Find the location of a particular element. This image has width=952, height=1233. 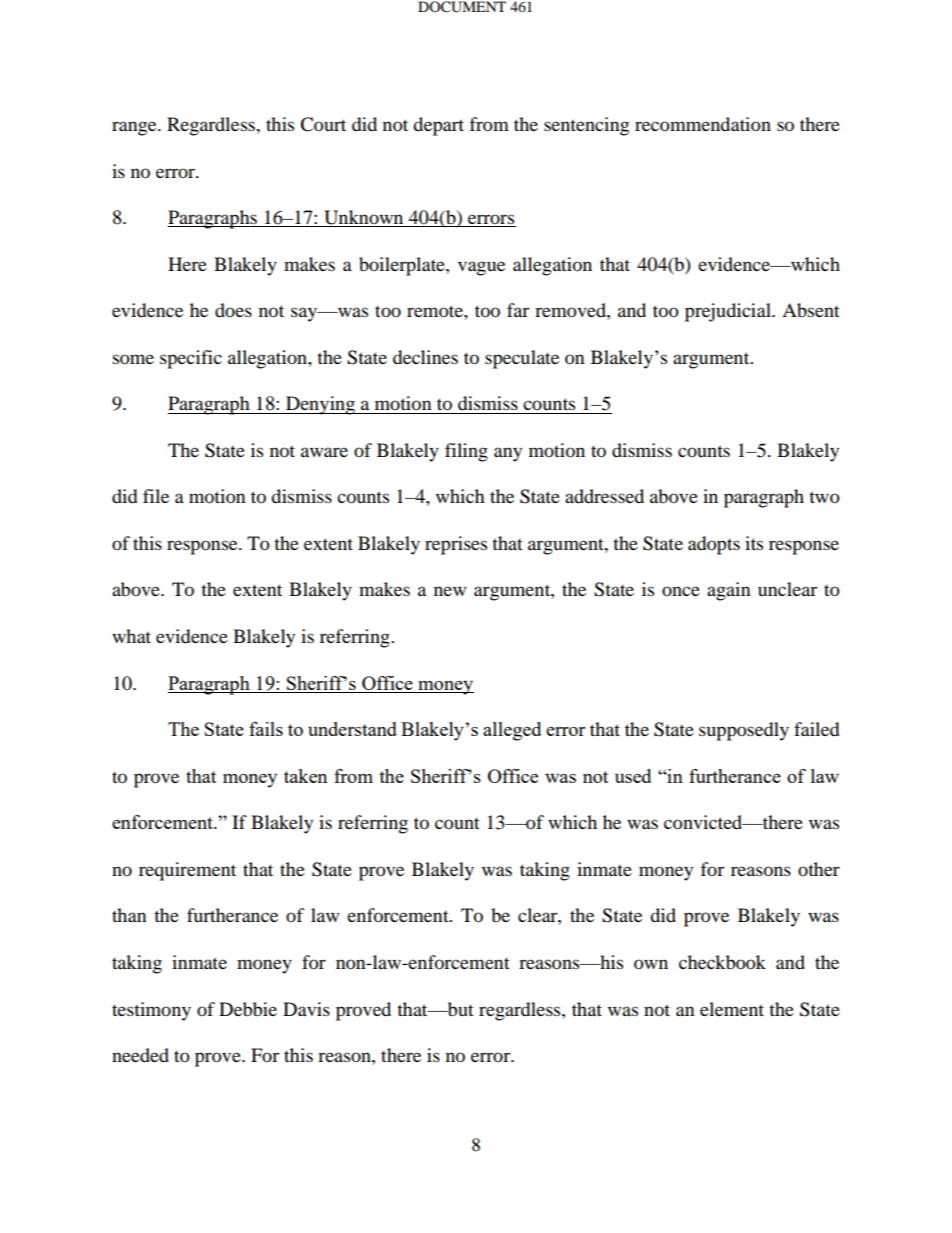

supposedly is located at coordinates (744, 731).
